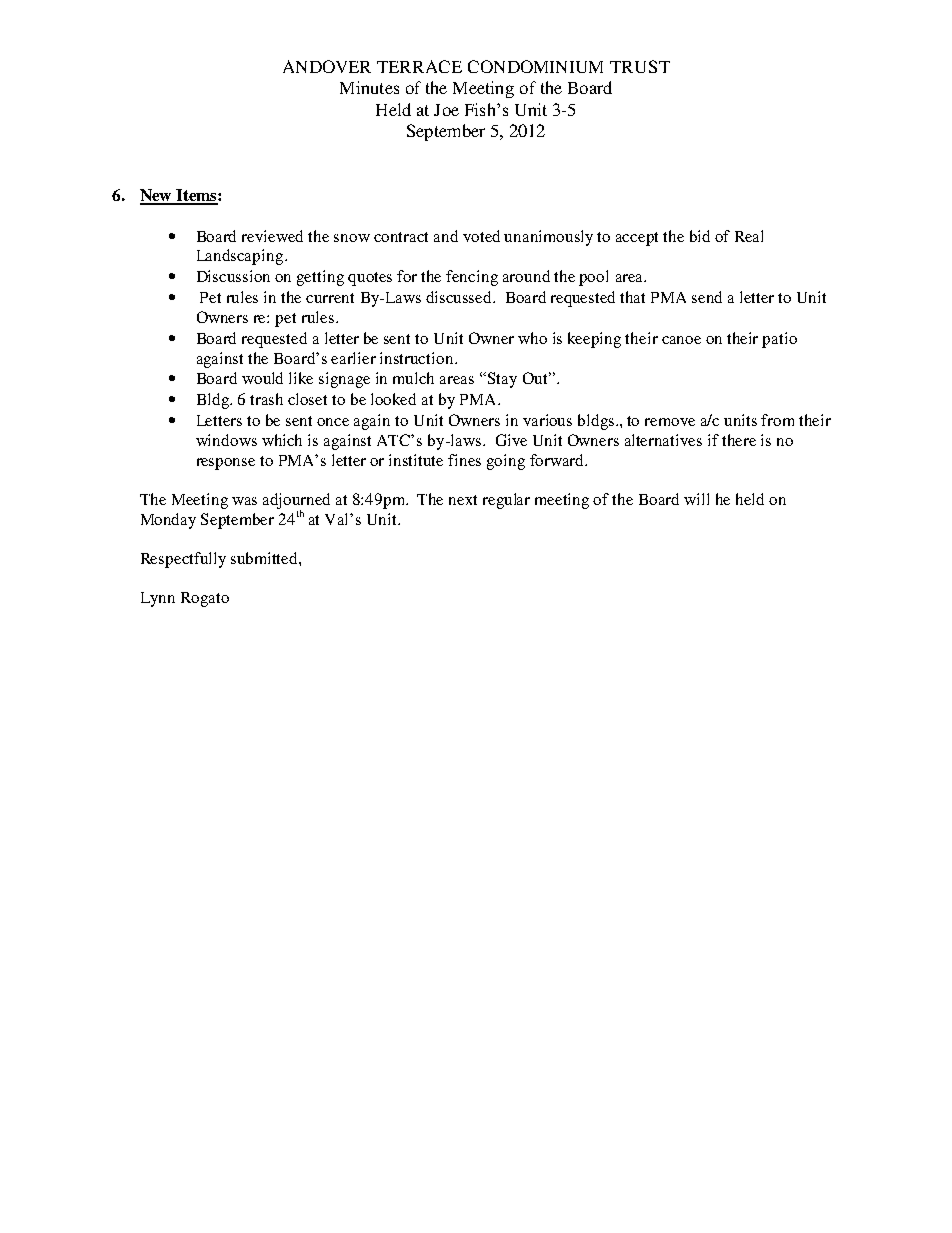 The width and height of the screenshot is (952, 1233). What do you see at coordinates (532, 338) in the screenshot?
I see `who` at bounding box center [532, 338].
